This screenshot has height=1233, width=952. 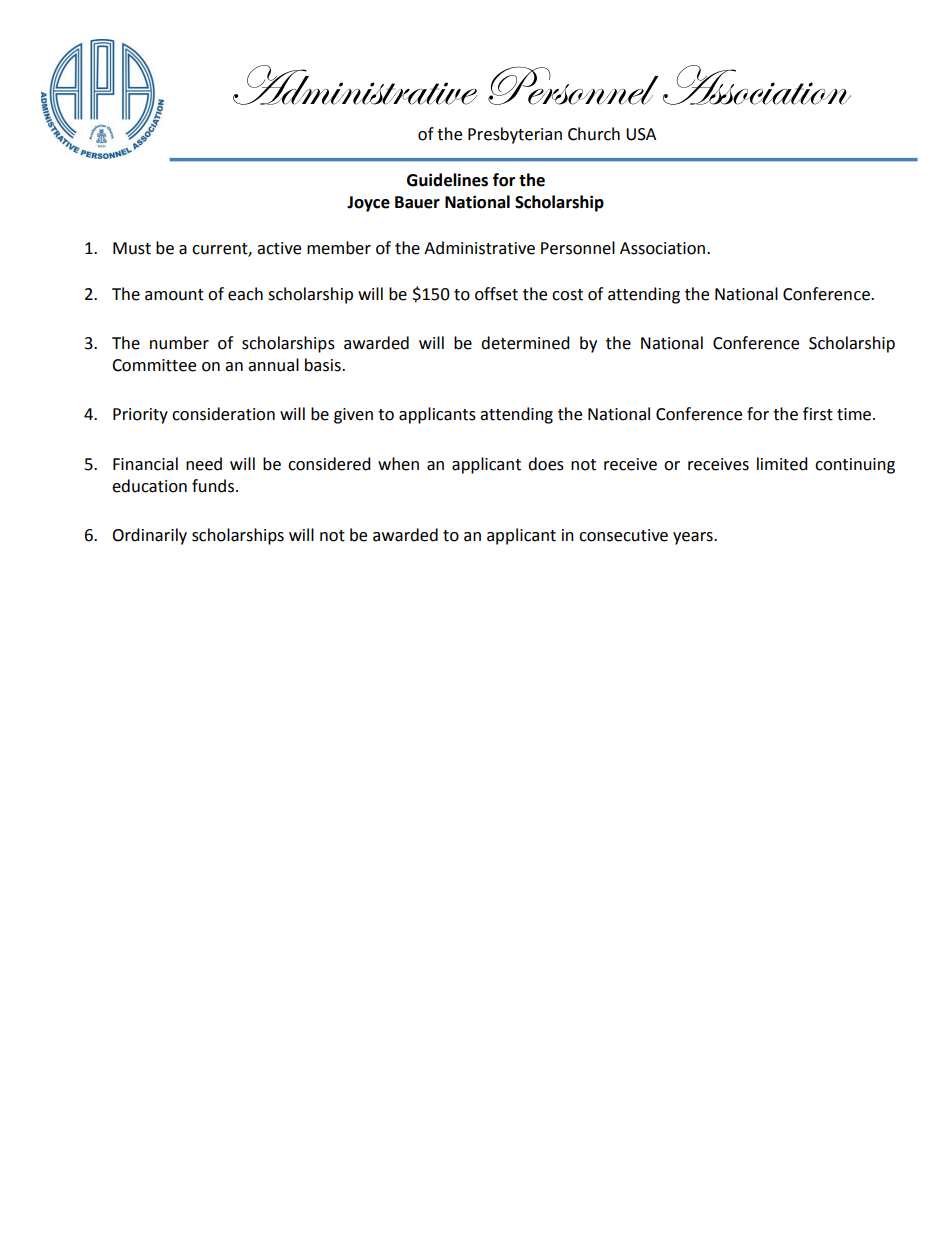 I want to click on first, so click(x=818, y=414).
